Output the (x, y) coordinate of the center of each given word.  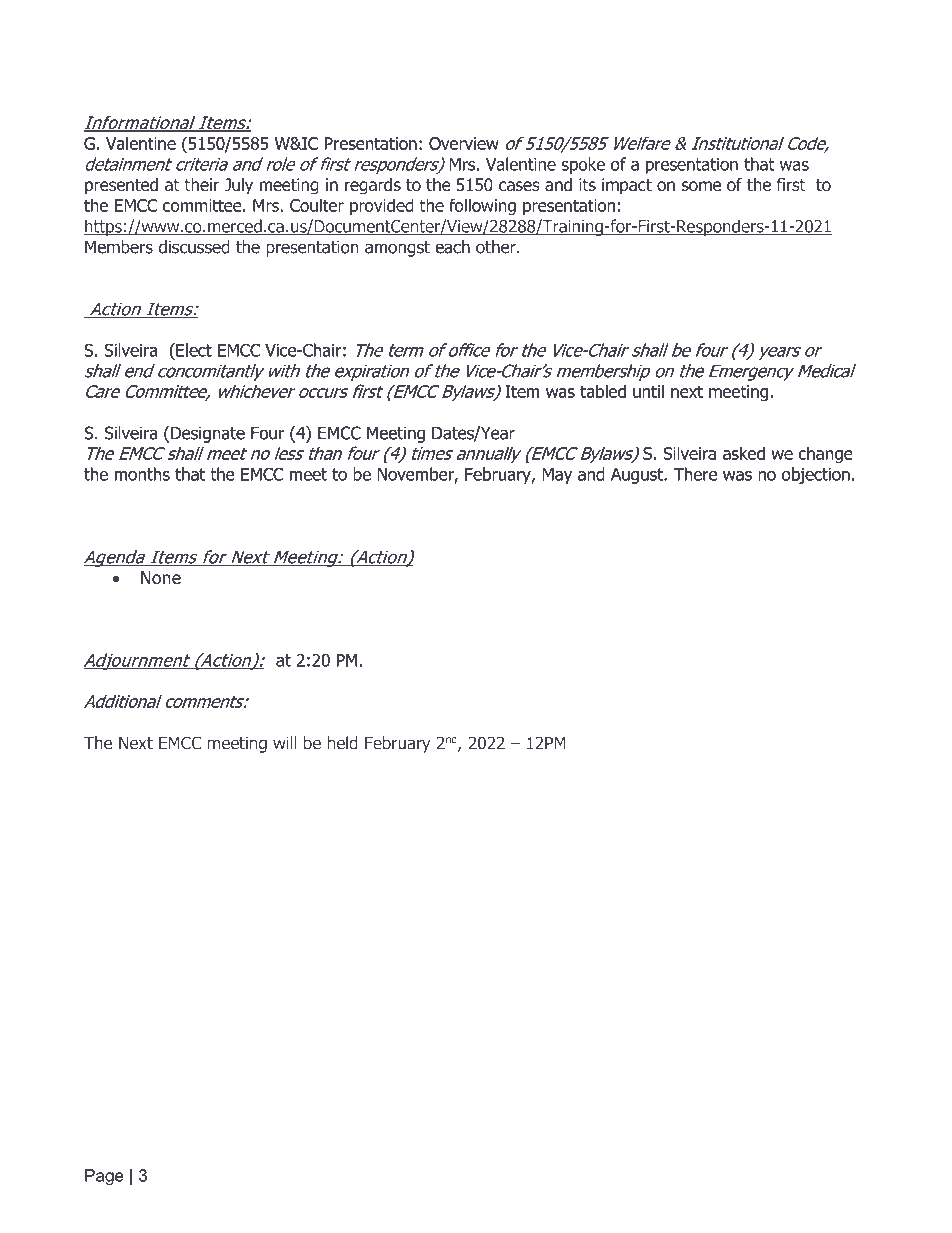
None (161, 578)
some (701, 186)
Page (104, 1177)
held (343, 743)
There (695, 474)
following (482, 206)
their (201, 184)
